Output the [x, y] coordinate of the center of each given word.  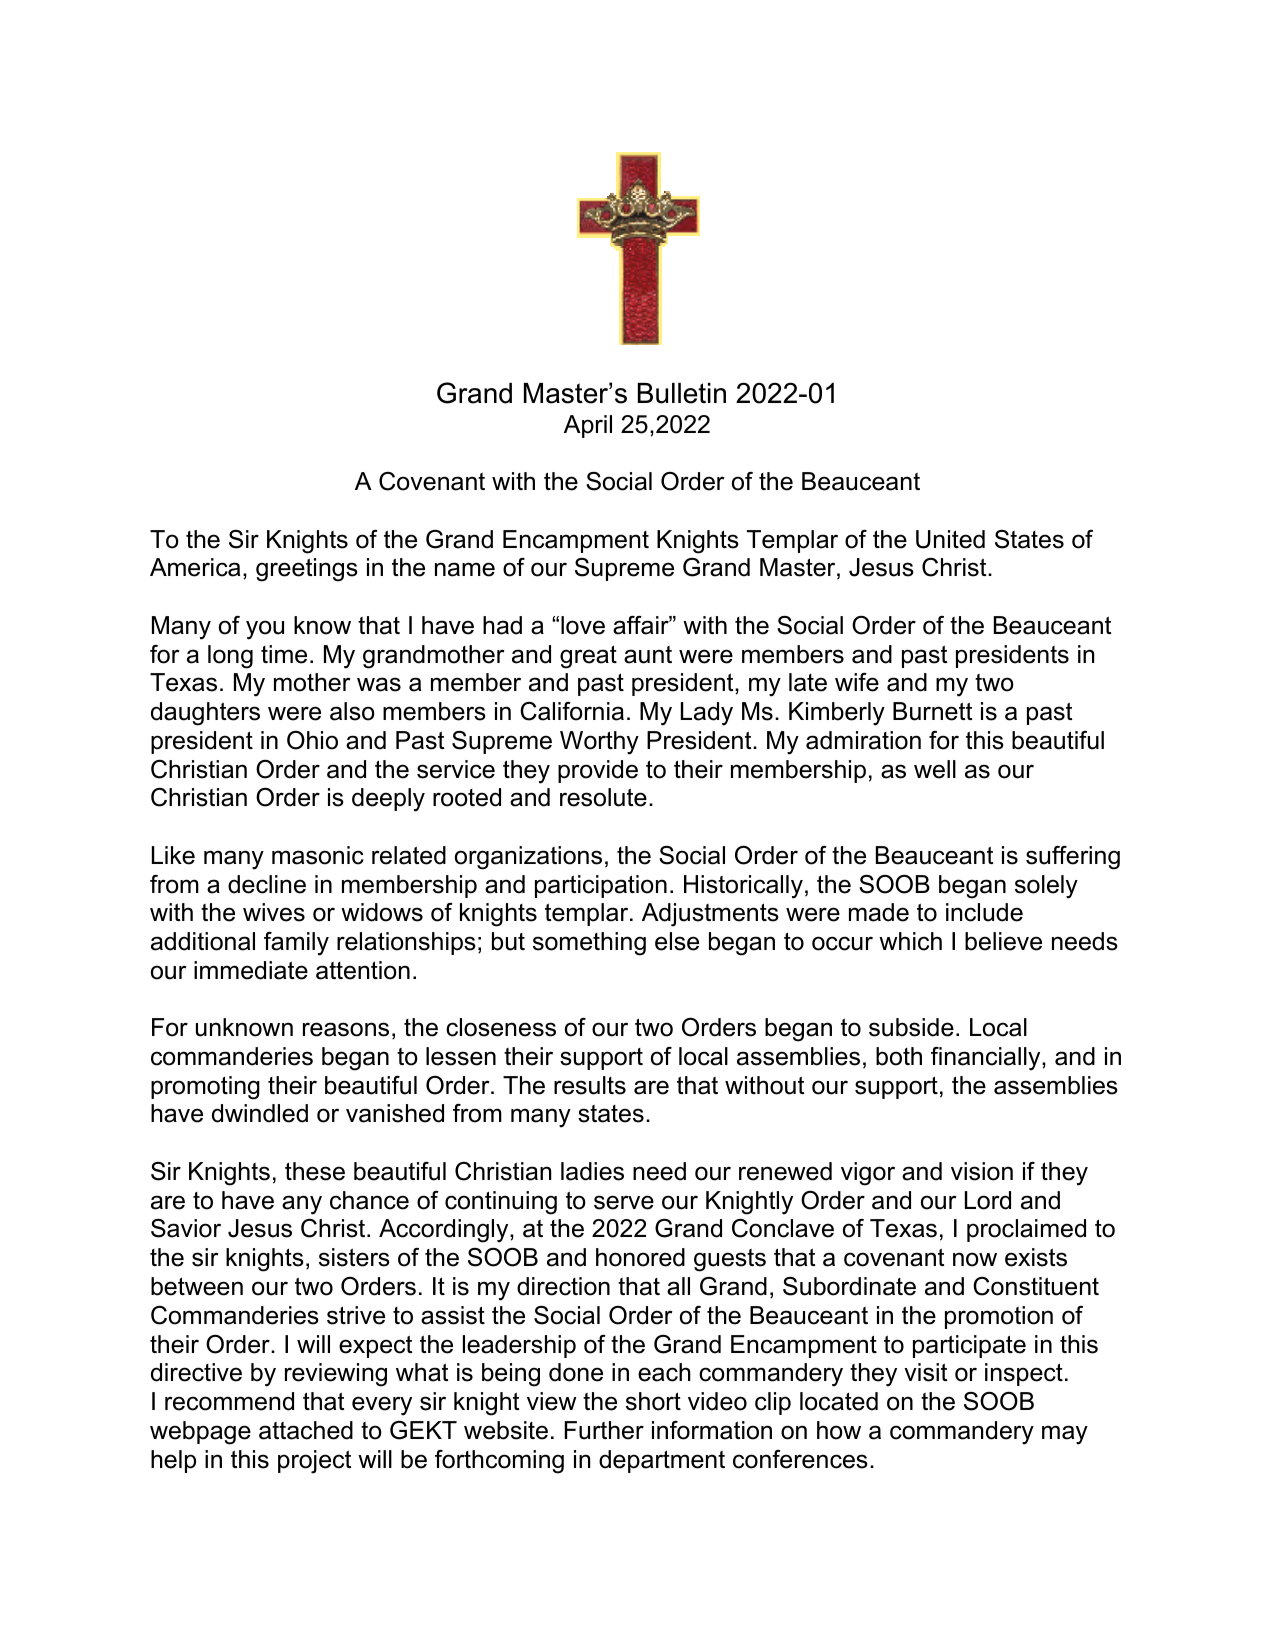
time [284, 654]
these [315, 1171]
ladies [592, 1171]
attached [306, 1430]
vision [982, 1171]
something [589, 944]
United [950, 539]
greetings [307, 570]
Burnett [932, 711]
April [588, 426]
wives [274, 912]
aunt [648, 655]
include [984, 912]
